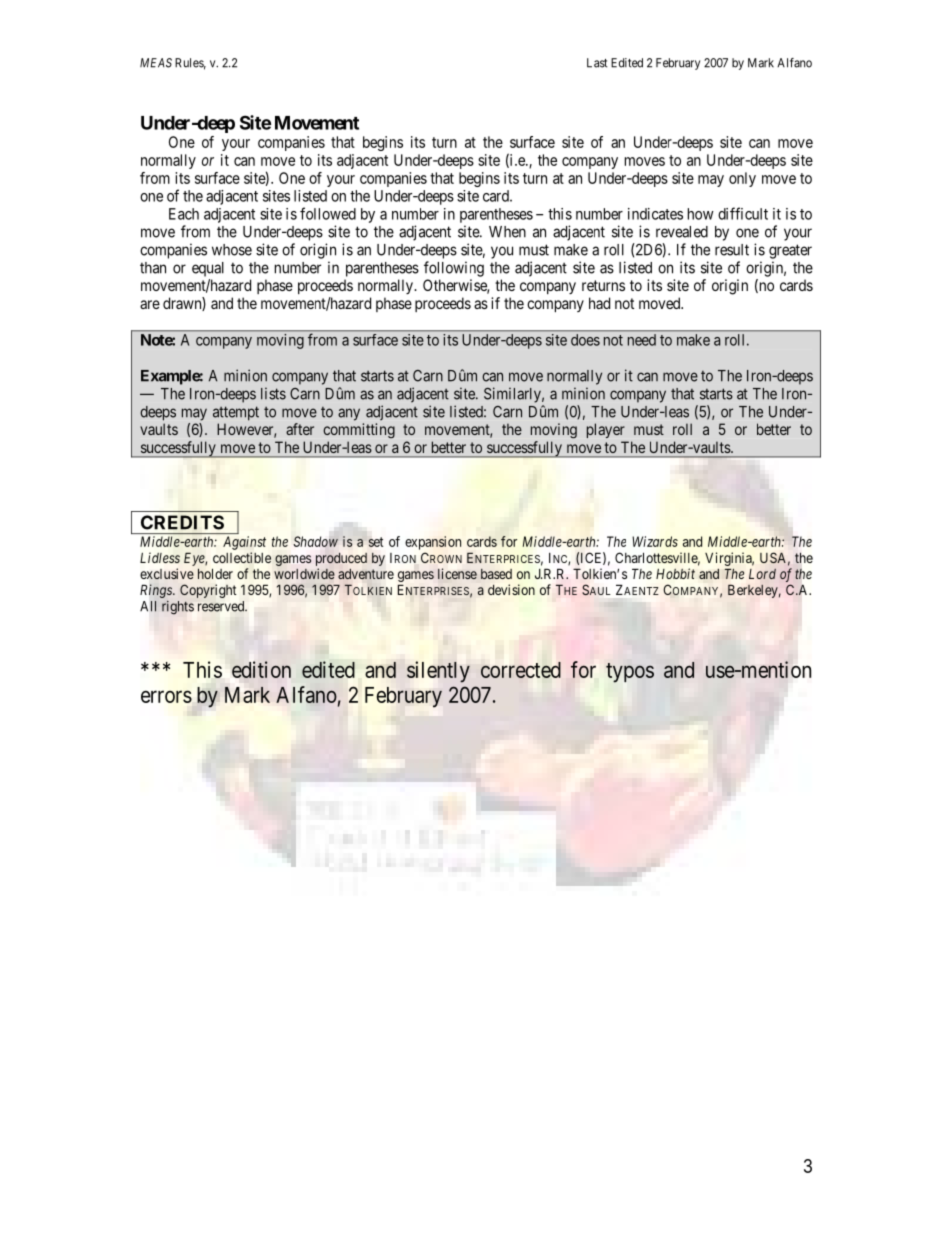 This screenshot has height=1233, width=952. What do you see at coordinates (597, 63) in the screenshot?
I see `Last` at bounding box center [597, 63].
